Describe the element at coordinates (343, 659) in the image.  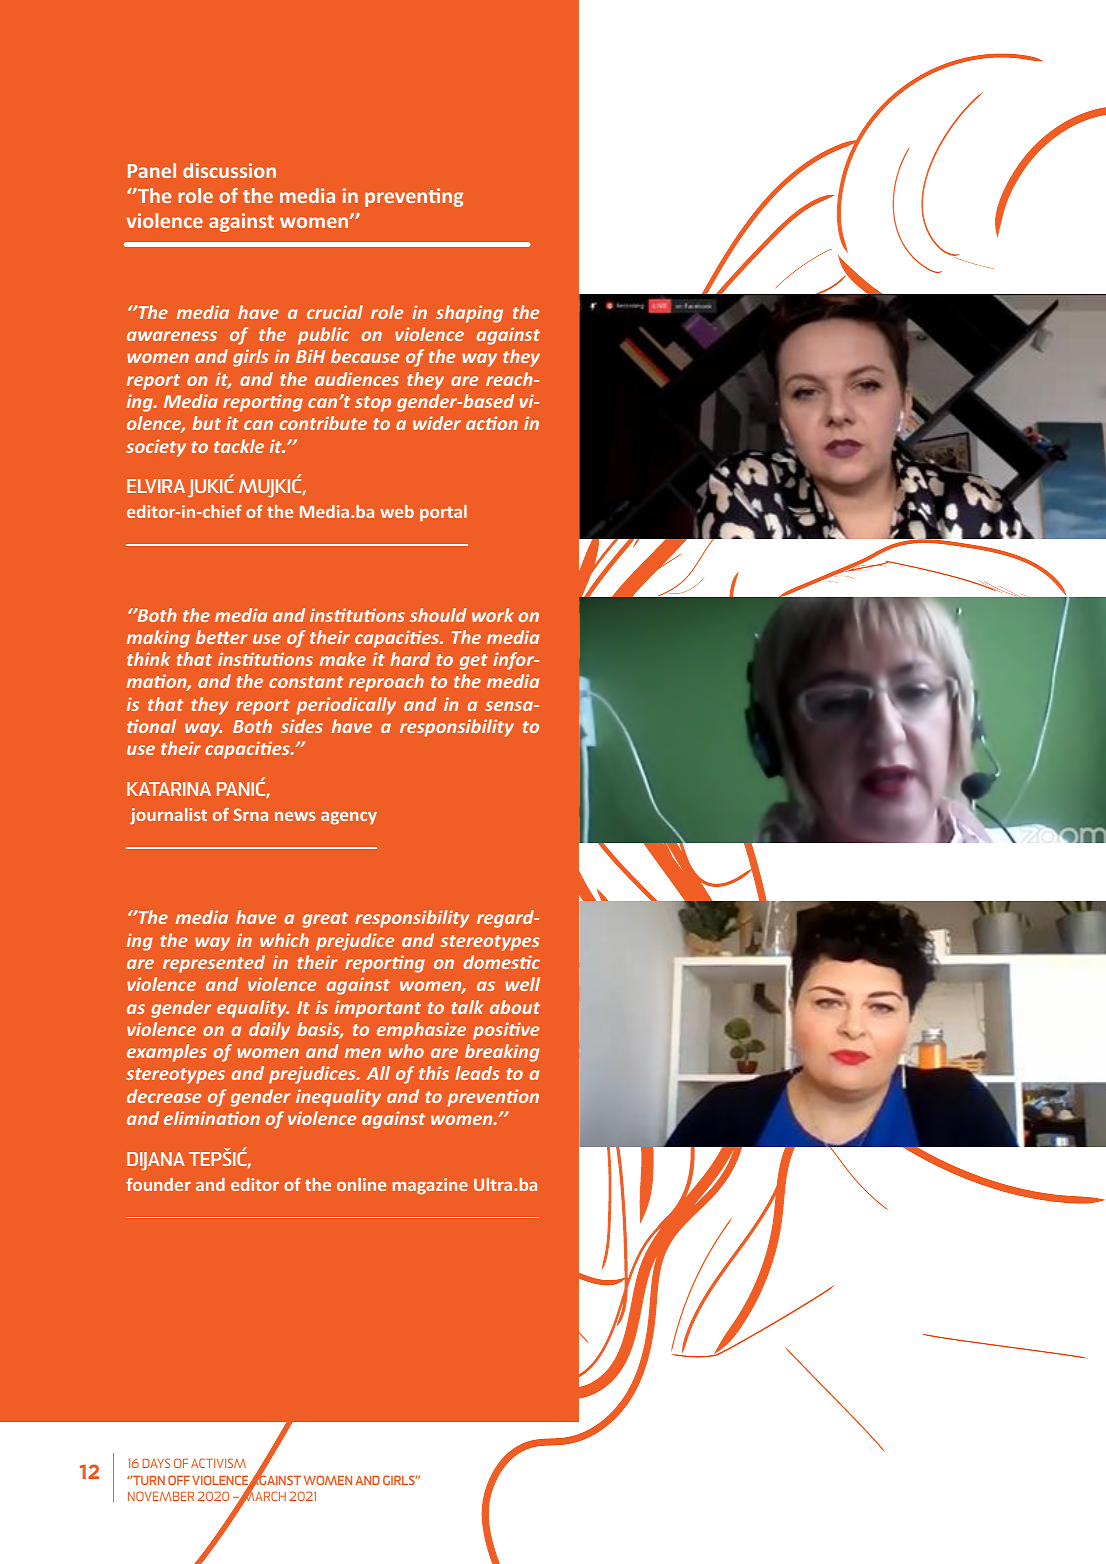
I see `make` at that location.
